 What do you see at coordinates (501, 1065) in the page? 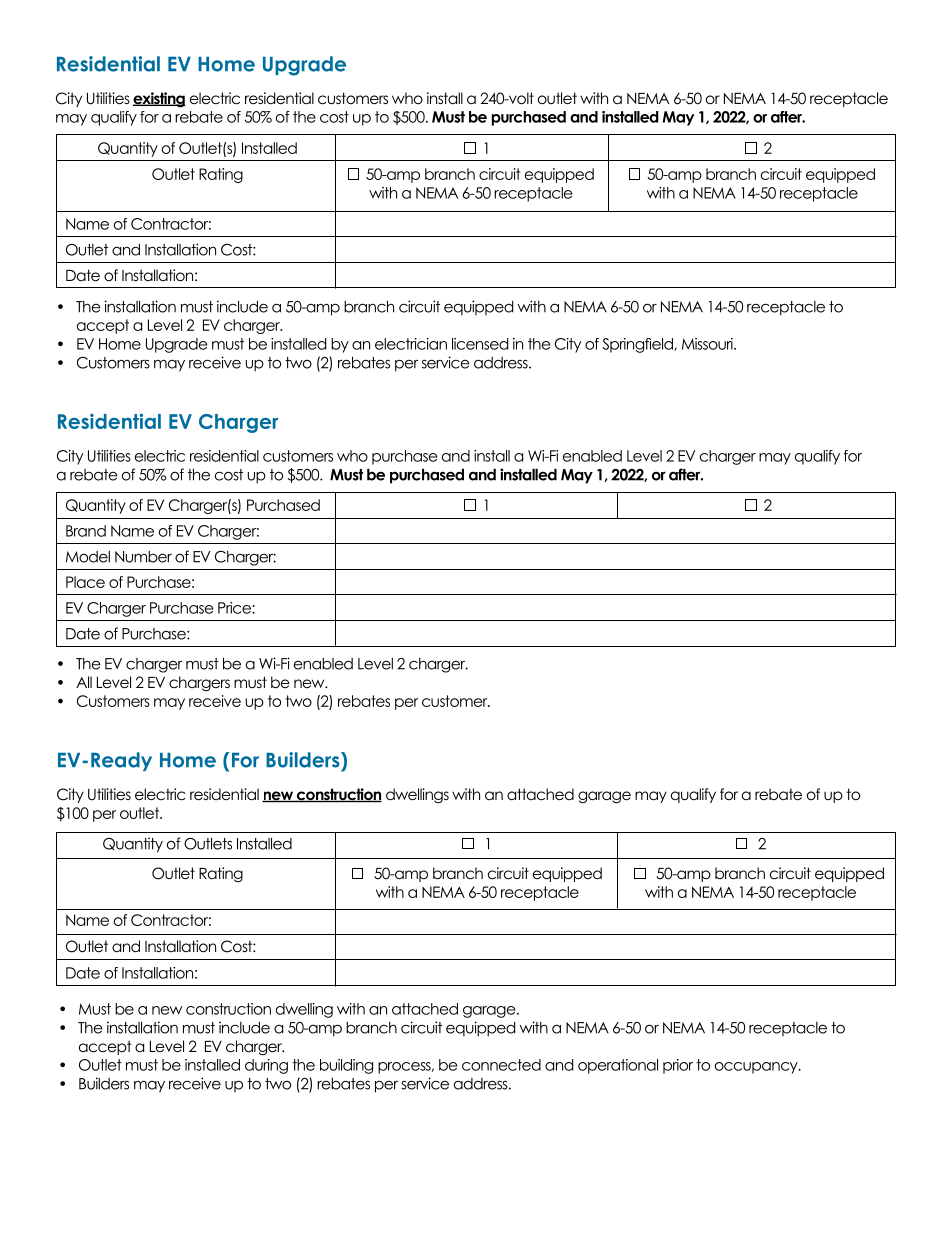
I see `connected` at bounding box center [501, 1065].
